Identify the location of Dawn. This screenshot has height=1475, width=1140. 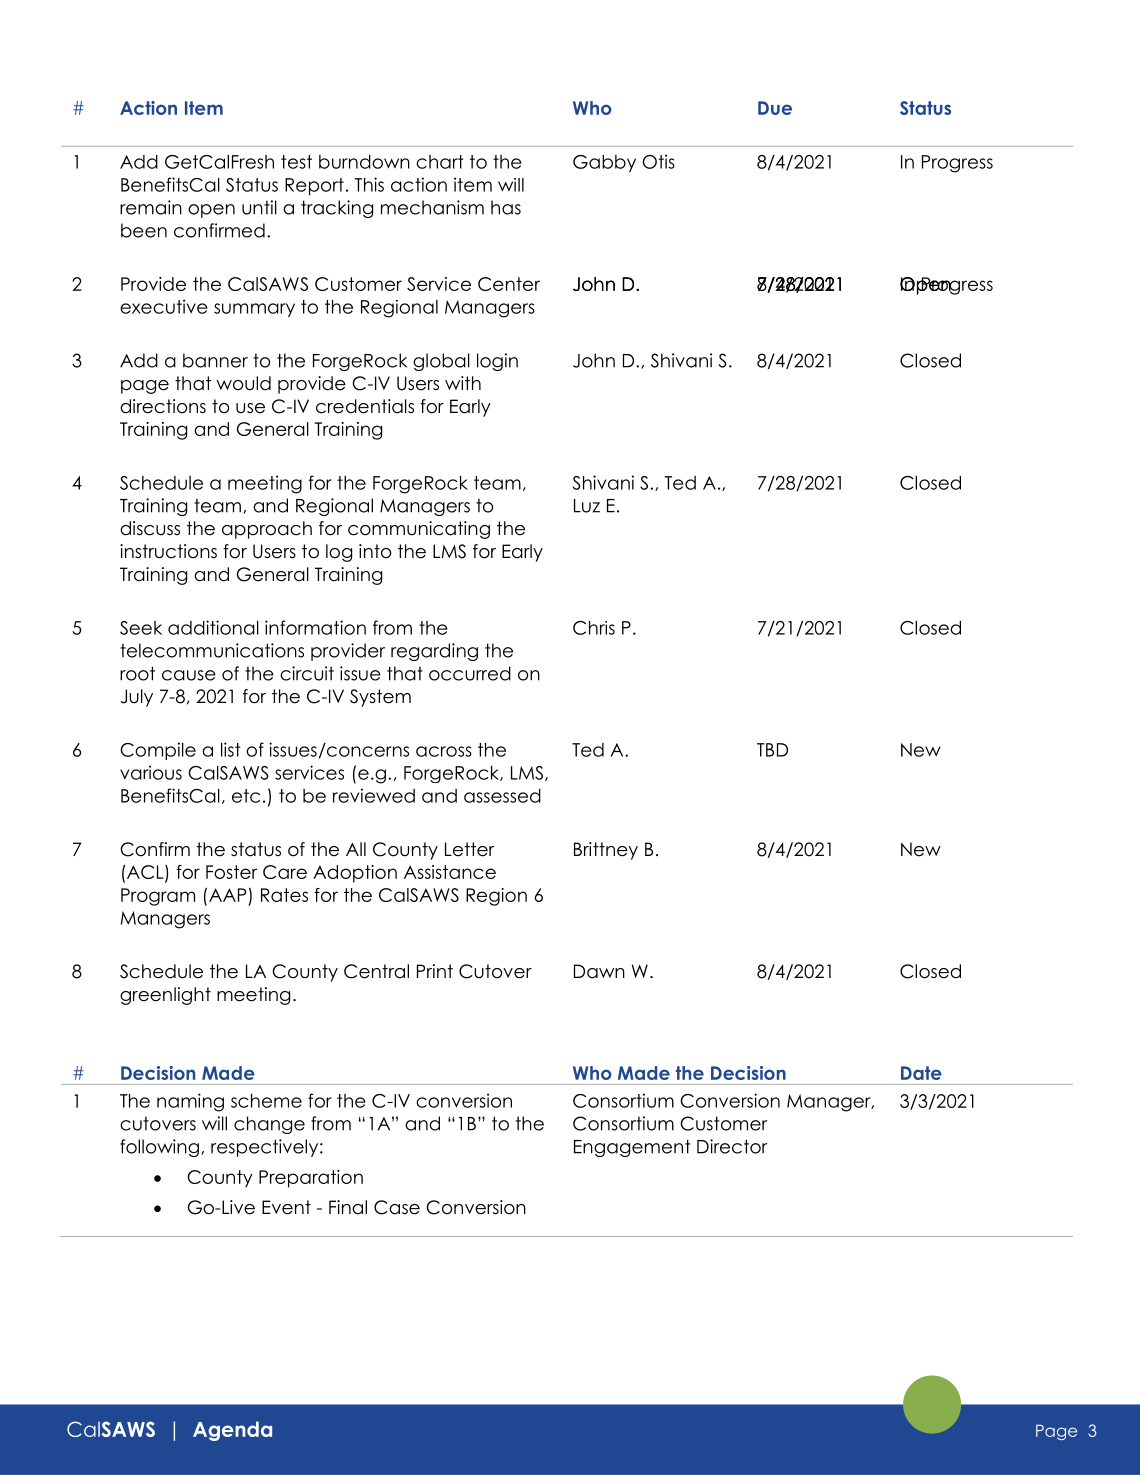
(599, 971).
